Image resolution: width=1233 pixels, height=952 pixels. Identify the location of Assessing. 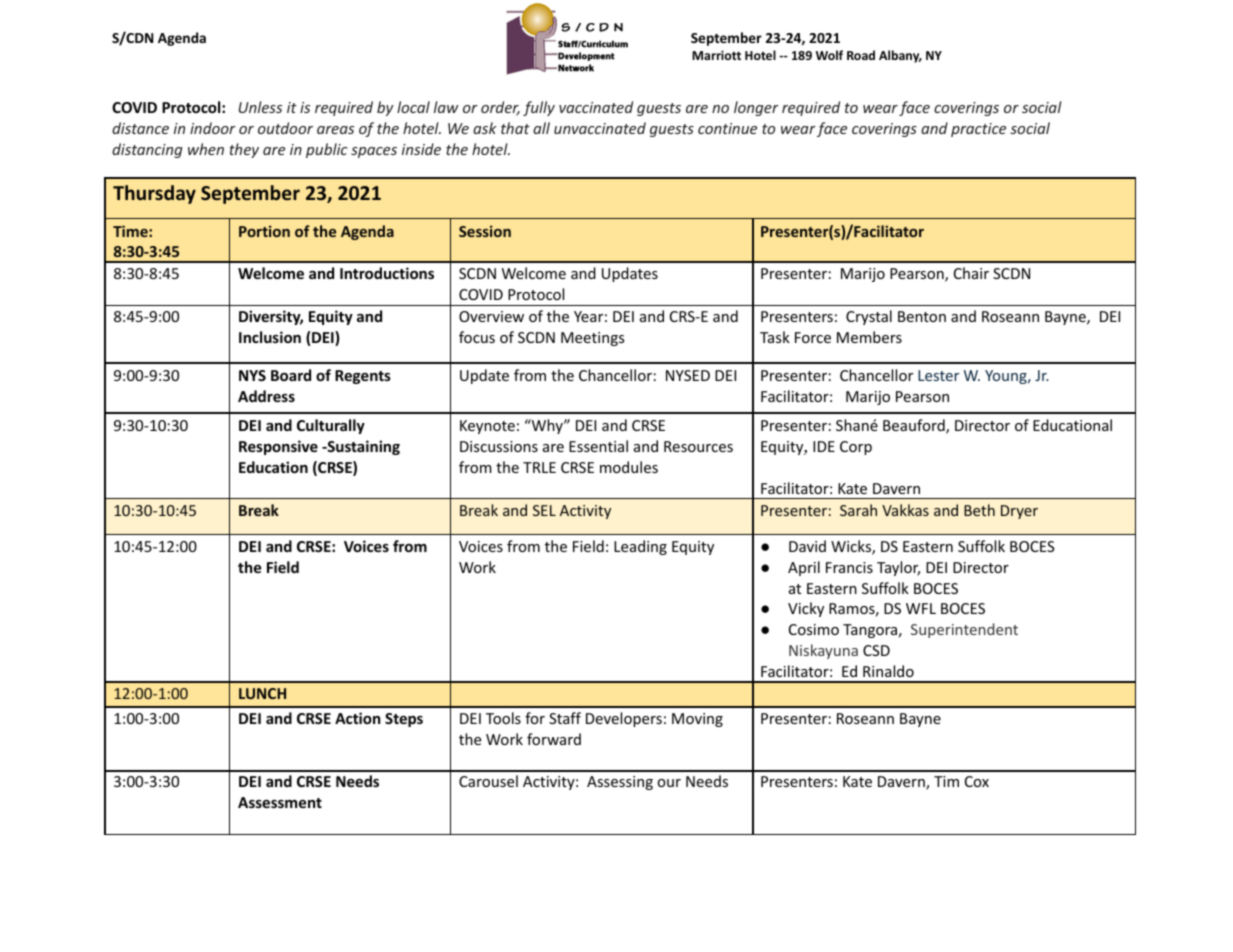
(620, 783).
